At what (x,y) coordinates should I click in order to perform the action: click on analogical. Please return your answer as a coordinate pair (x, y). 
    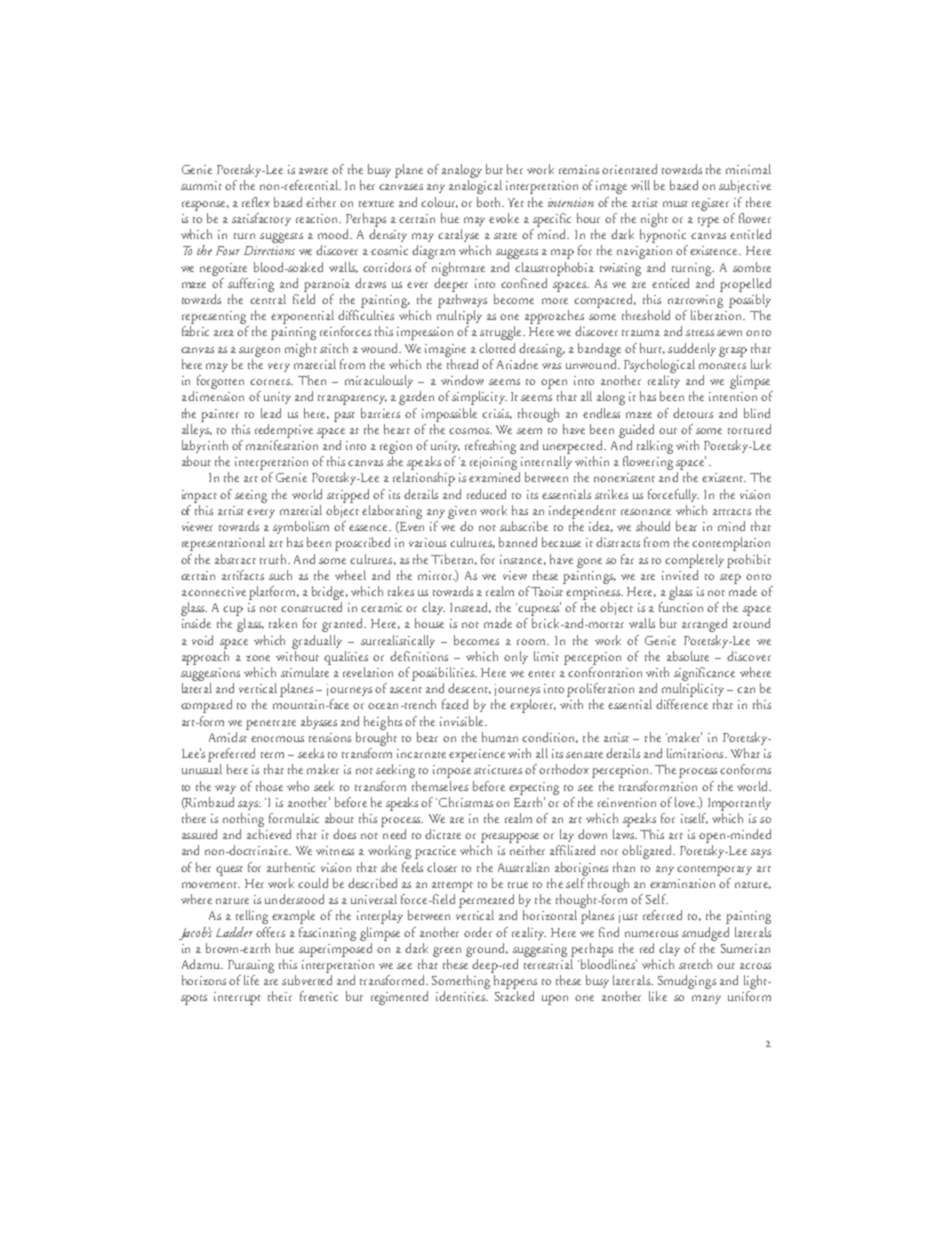
    Looking at the image, I should click on (475, 187).
